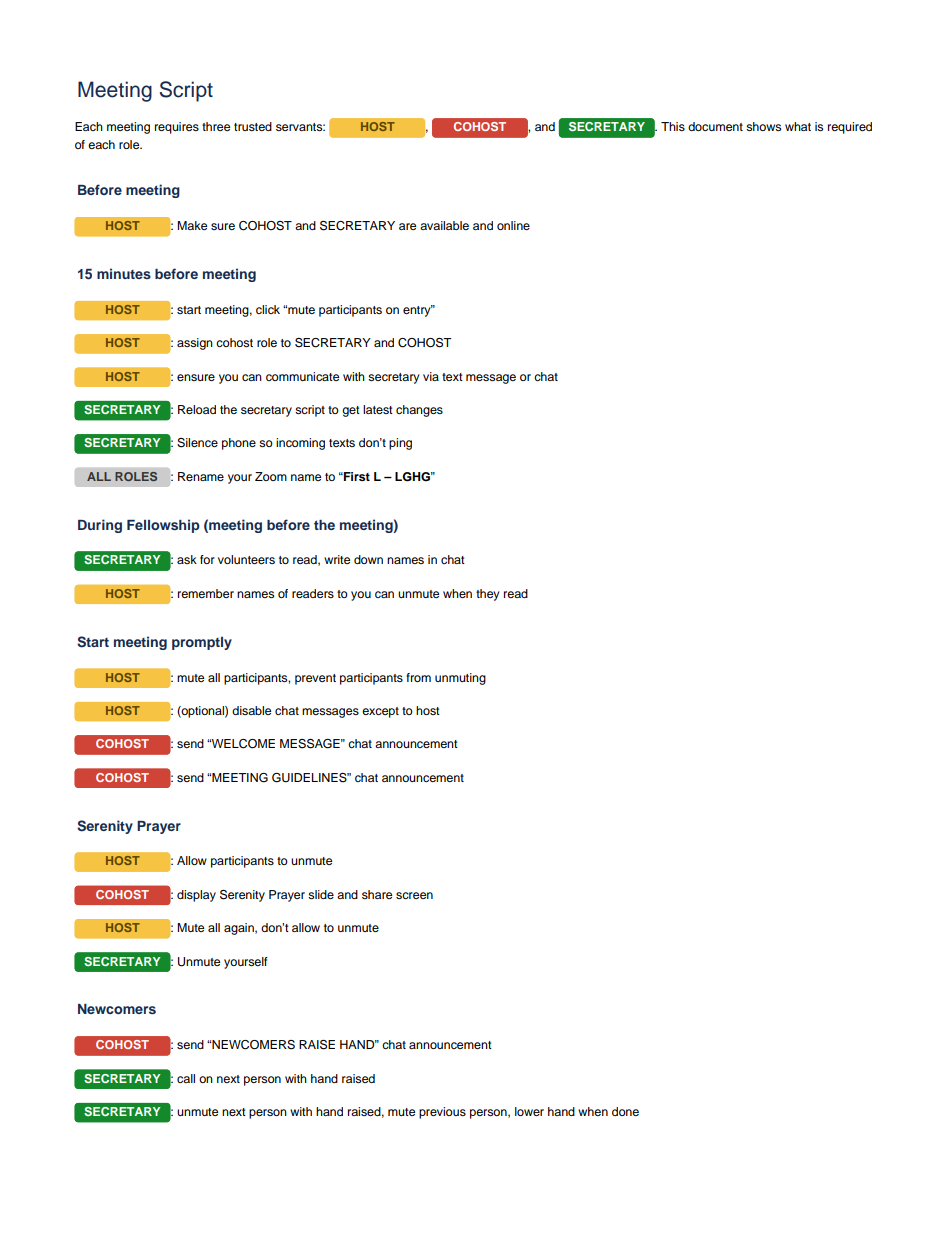  Describe the element at coordinates (414, 895) in the screenshot. I see `screen` at that location.
